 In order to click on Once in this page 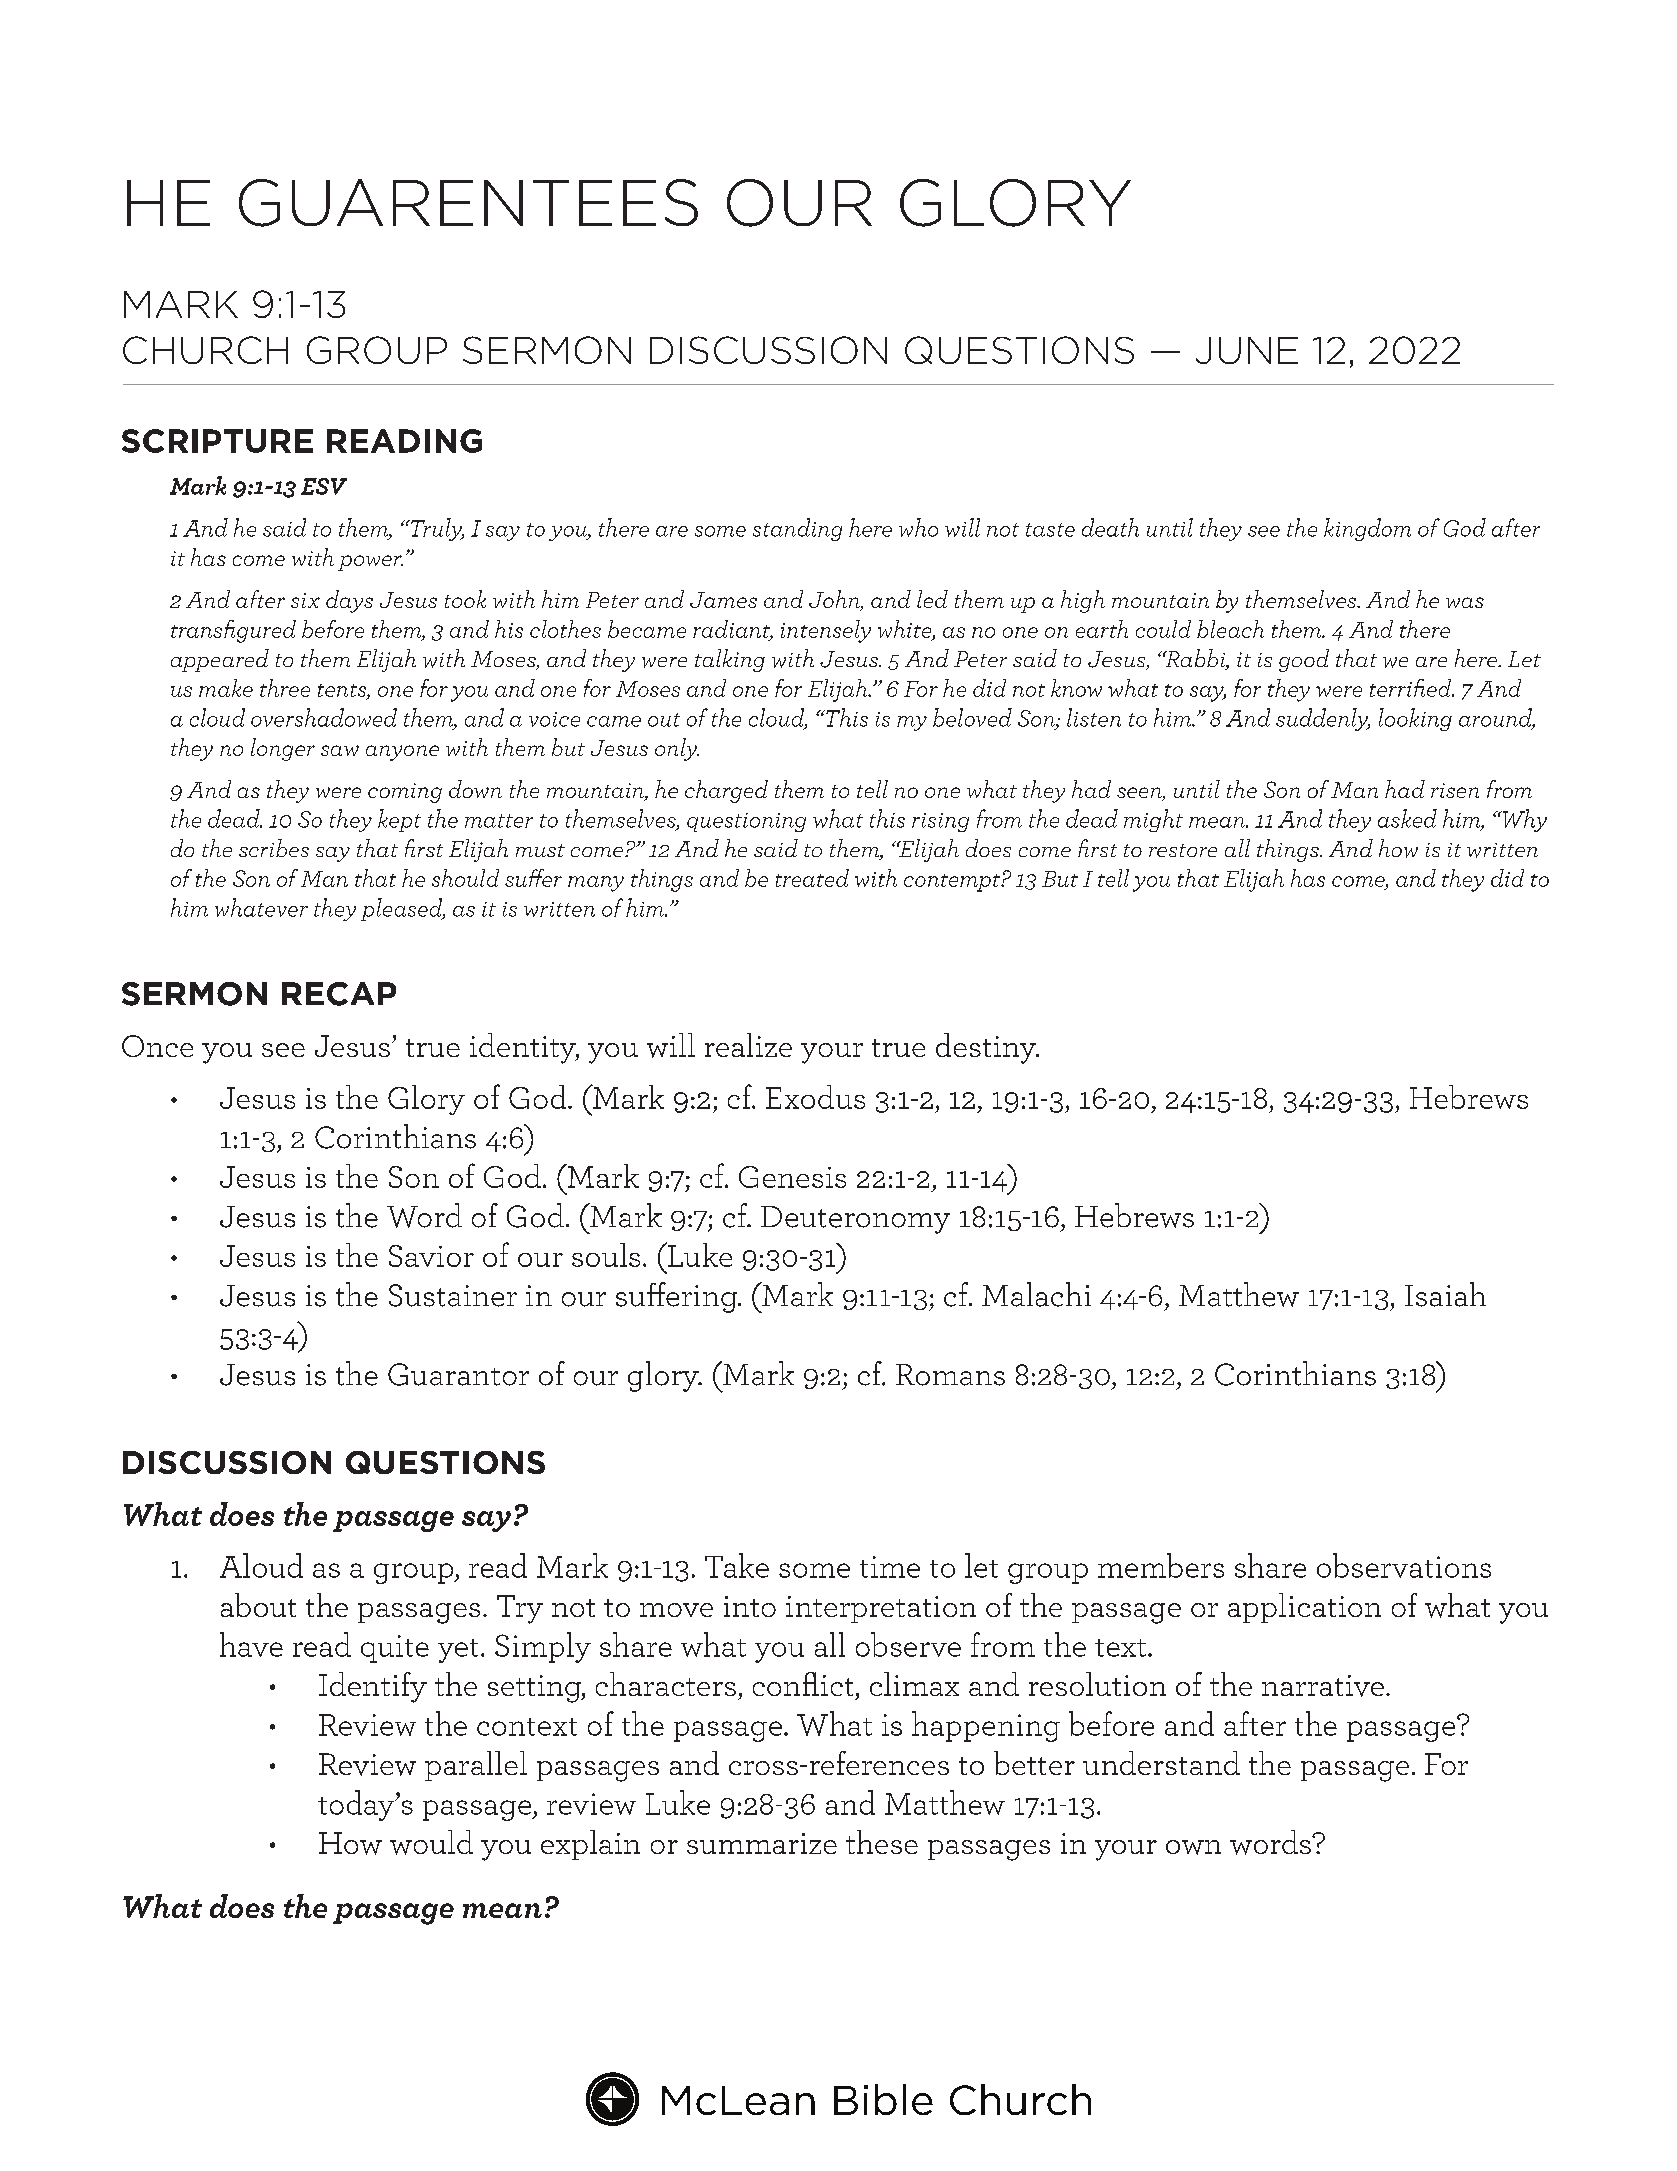, I will do `click(157, 1046)`.
